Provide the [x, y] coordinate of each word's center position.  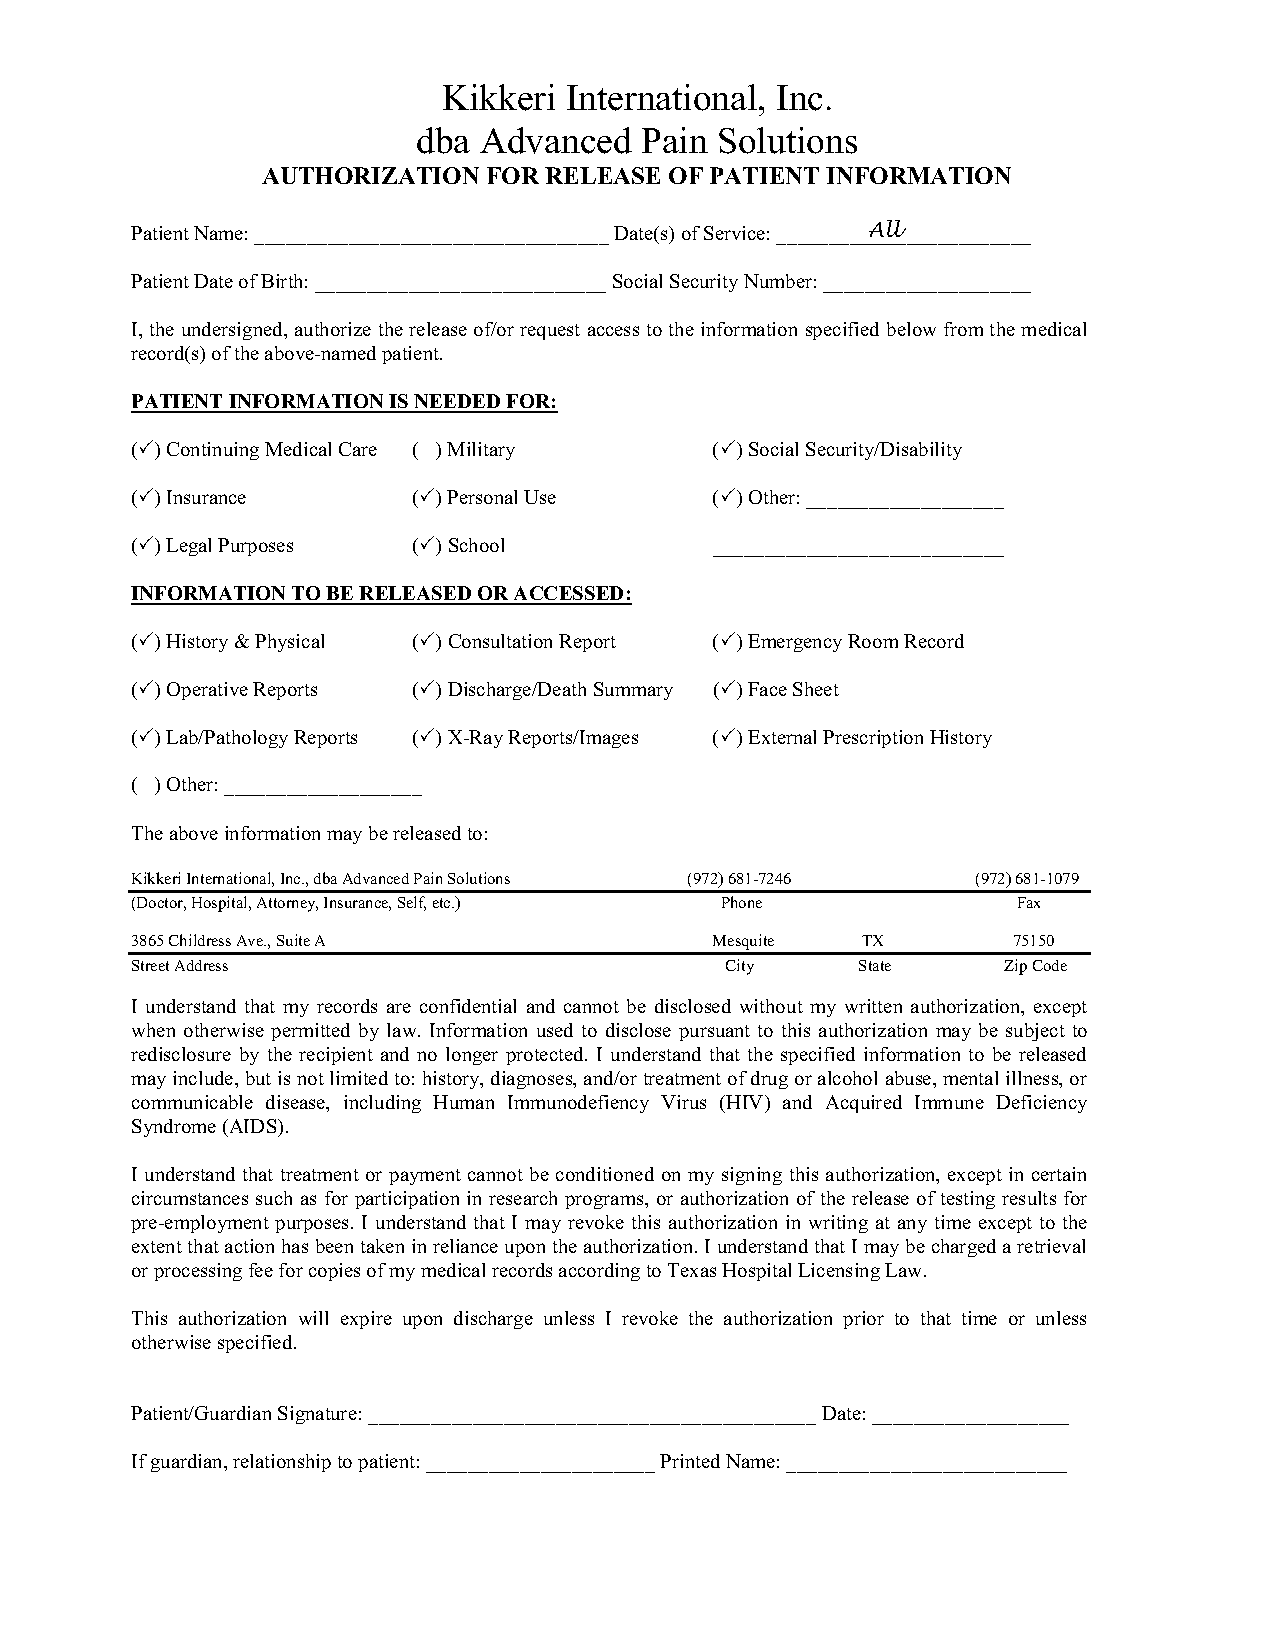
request [550, 332]
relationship [282, 1463]
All [887, 228]
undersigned [233, 331]
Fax [1029, 902]
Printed [690, 1461]
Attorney [287, 904]
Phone [742, 902]
